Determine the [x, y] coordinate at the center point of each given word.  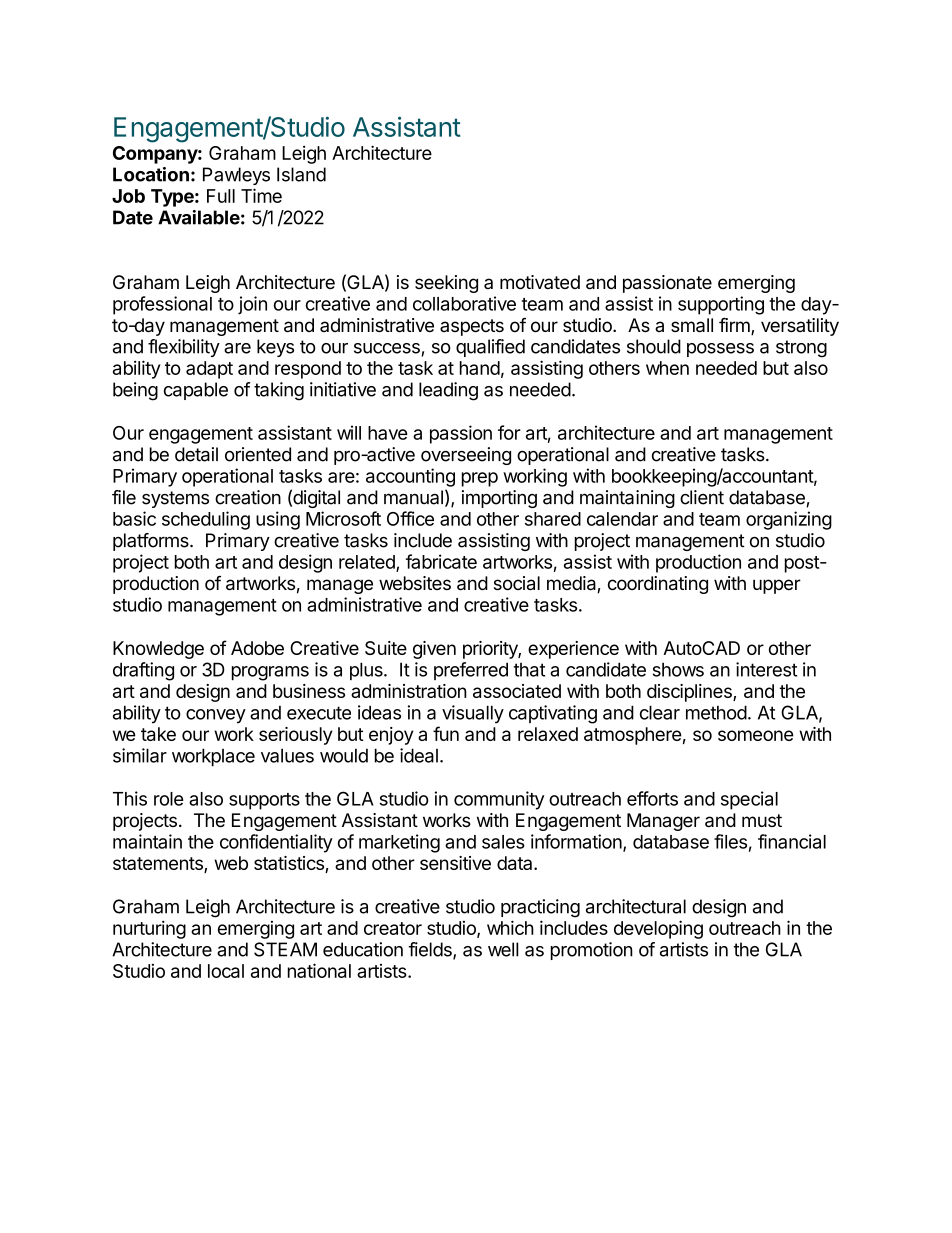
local [226, 971]
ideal [419, 755]
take [158, 734]
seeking [446, 284]
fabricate [441, 561]
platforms [152, 542]
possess [720, 350]
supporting [721, 305]
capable [196, 391]
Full [221, 196]
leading [448, 391]
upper [777, 586]
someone [756, 735]
